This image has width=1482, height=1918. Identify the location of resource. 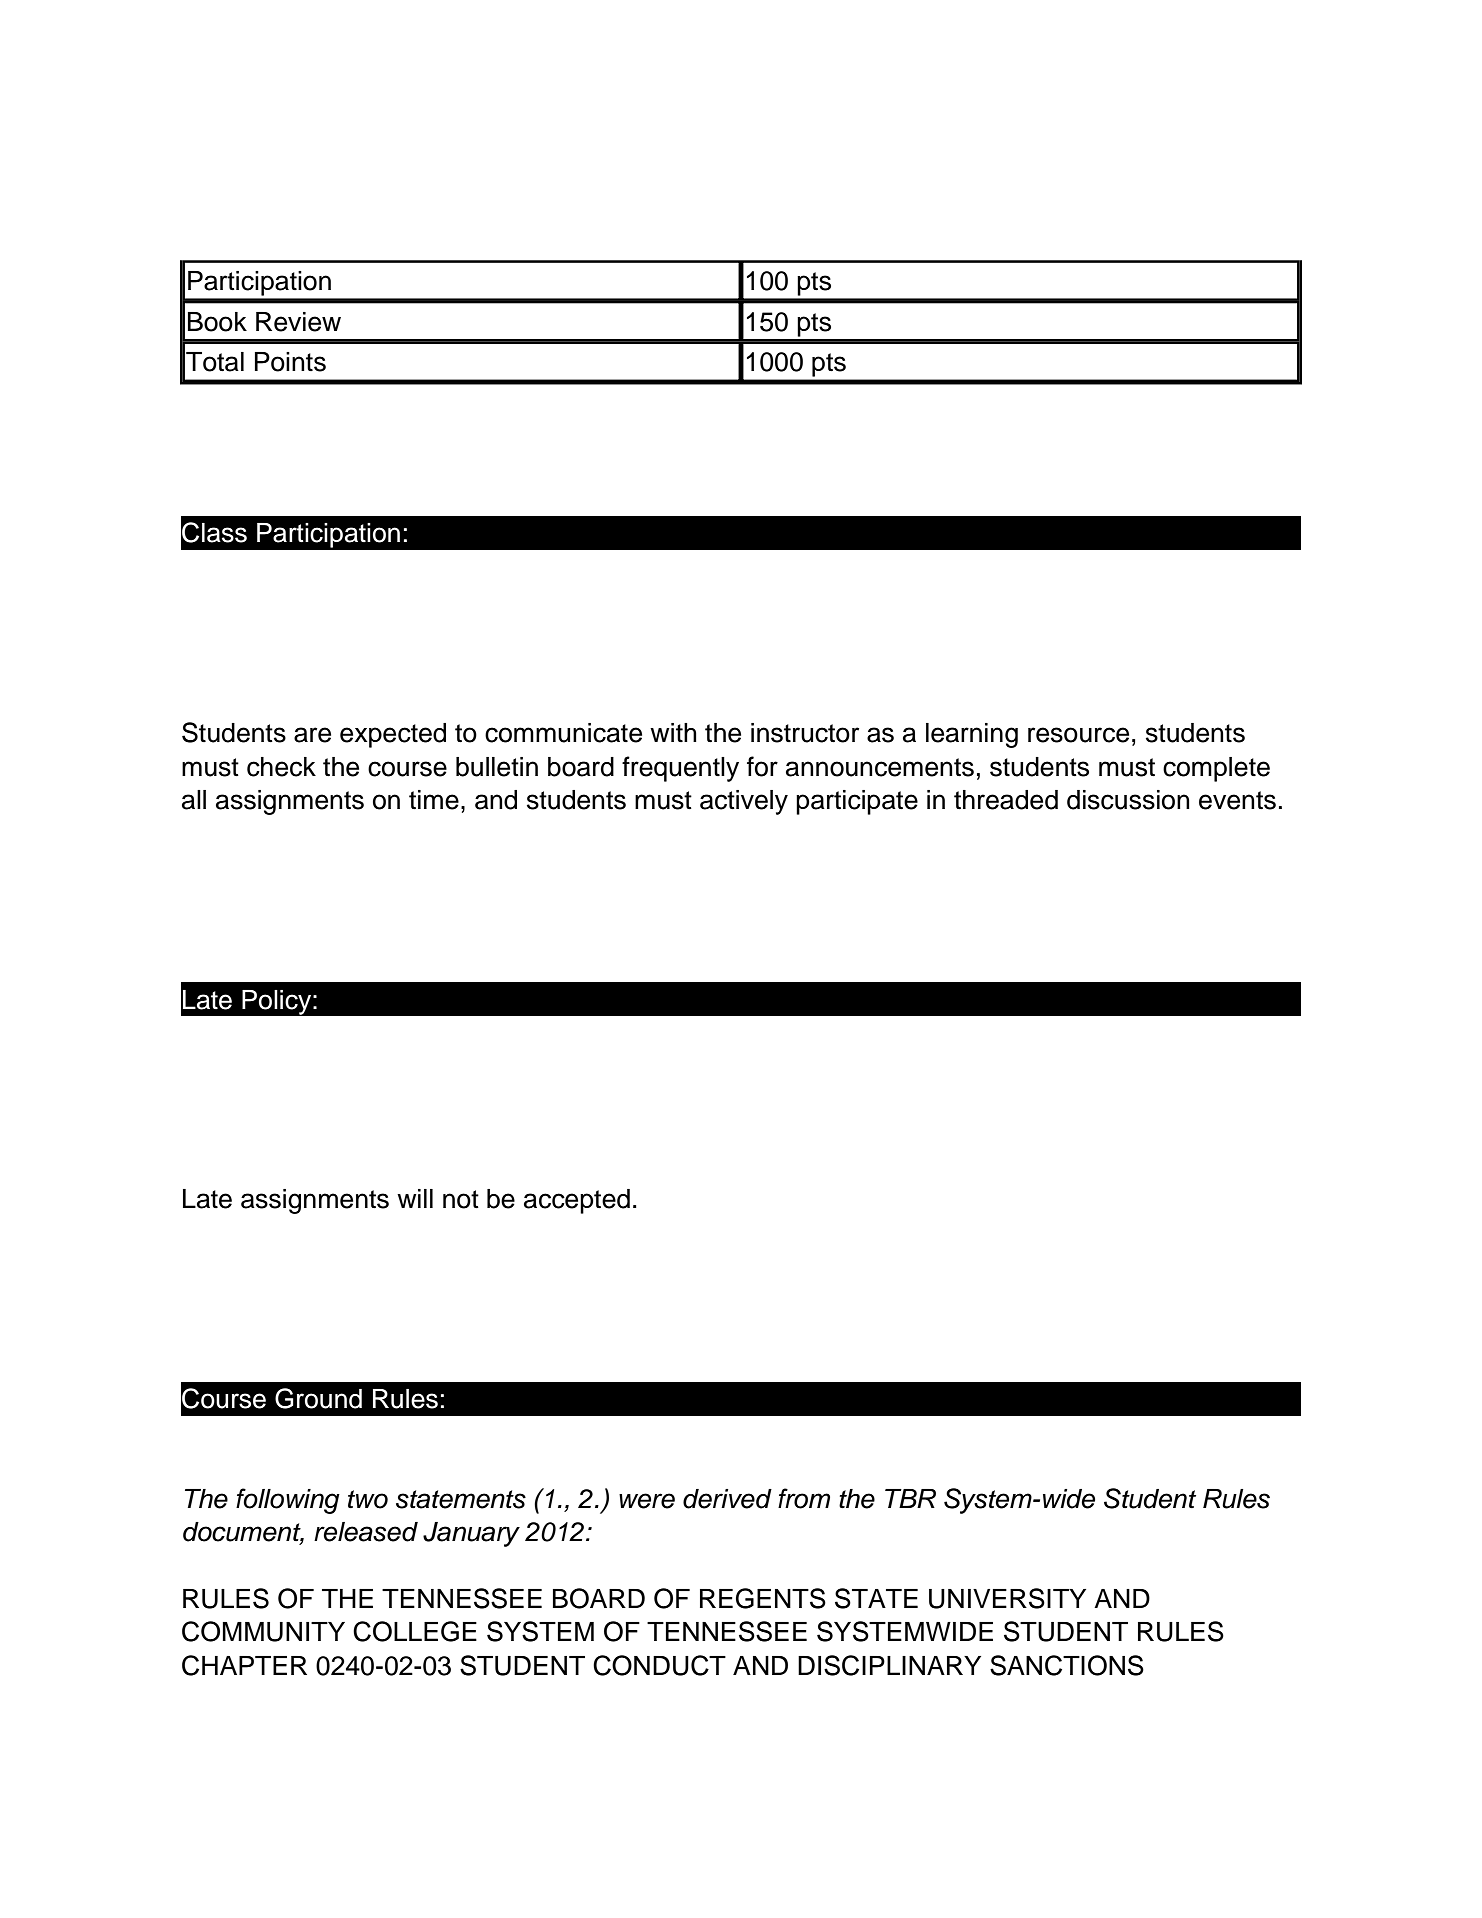
(1078, 735).
